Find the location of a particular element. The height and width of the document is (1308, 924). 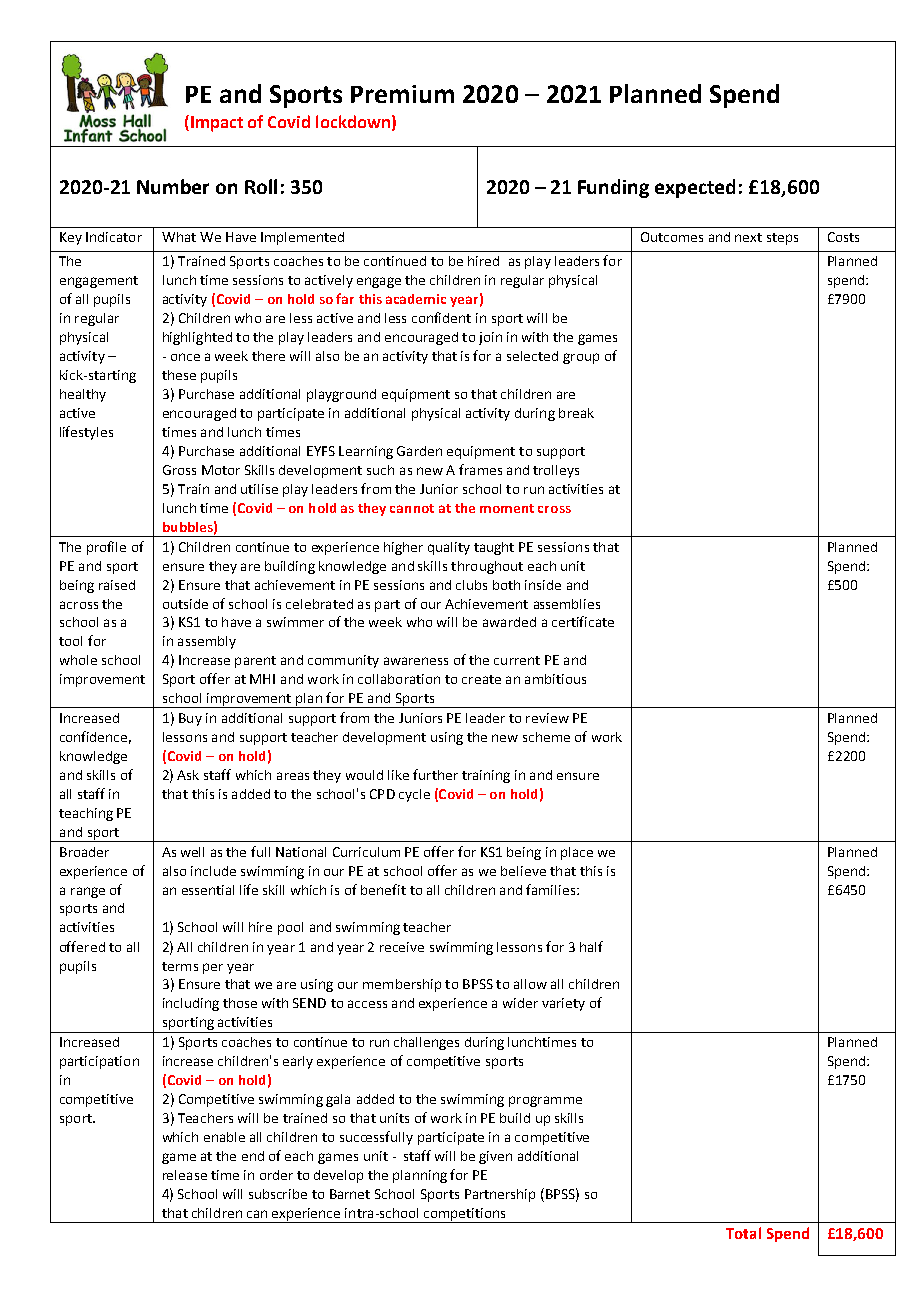

Impact is located at coordinates (217, 124).
